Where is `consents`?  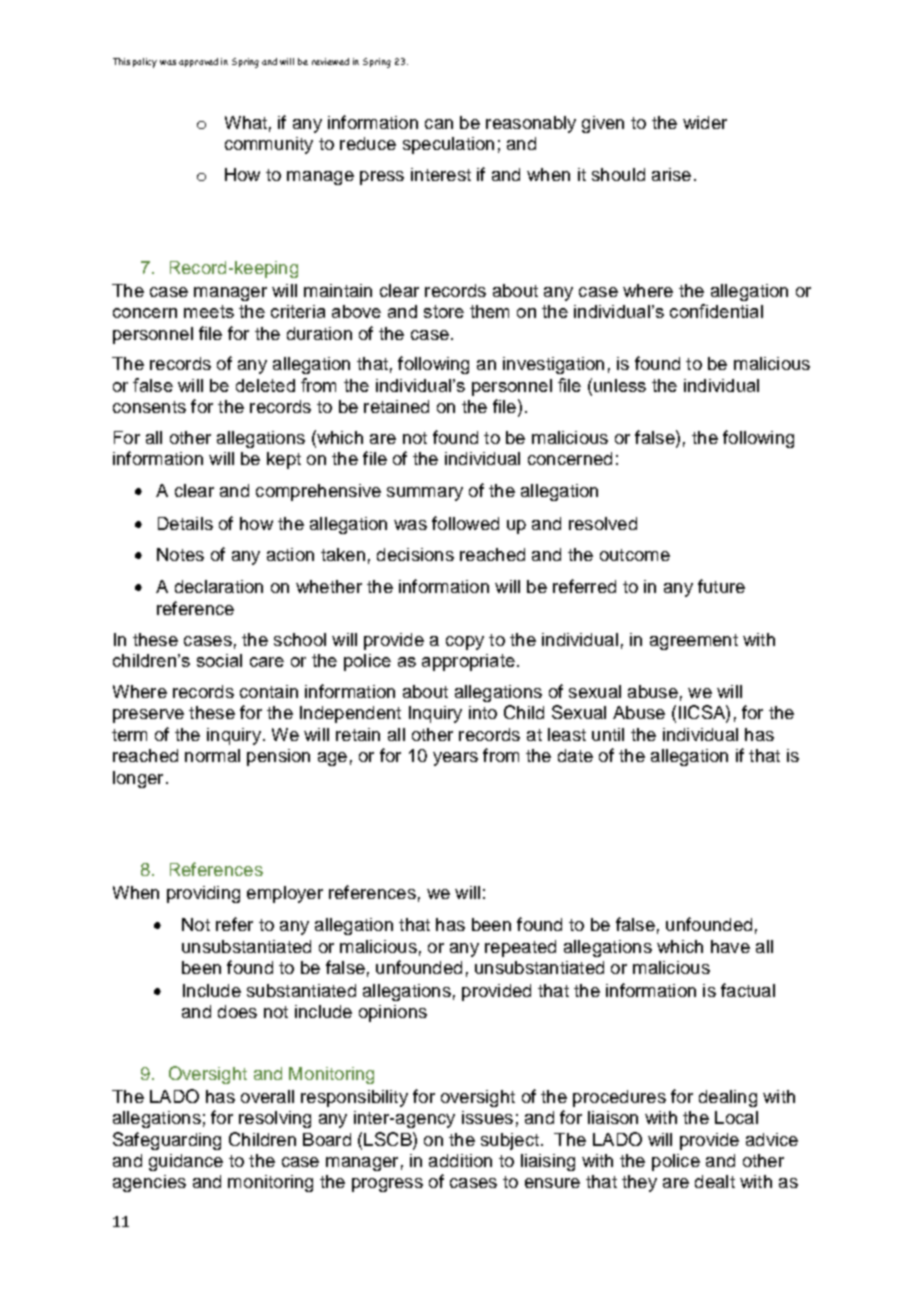 consents is located at coordinates (149, 407).
